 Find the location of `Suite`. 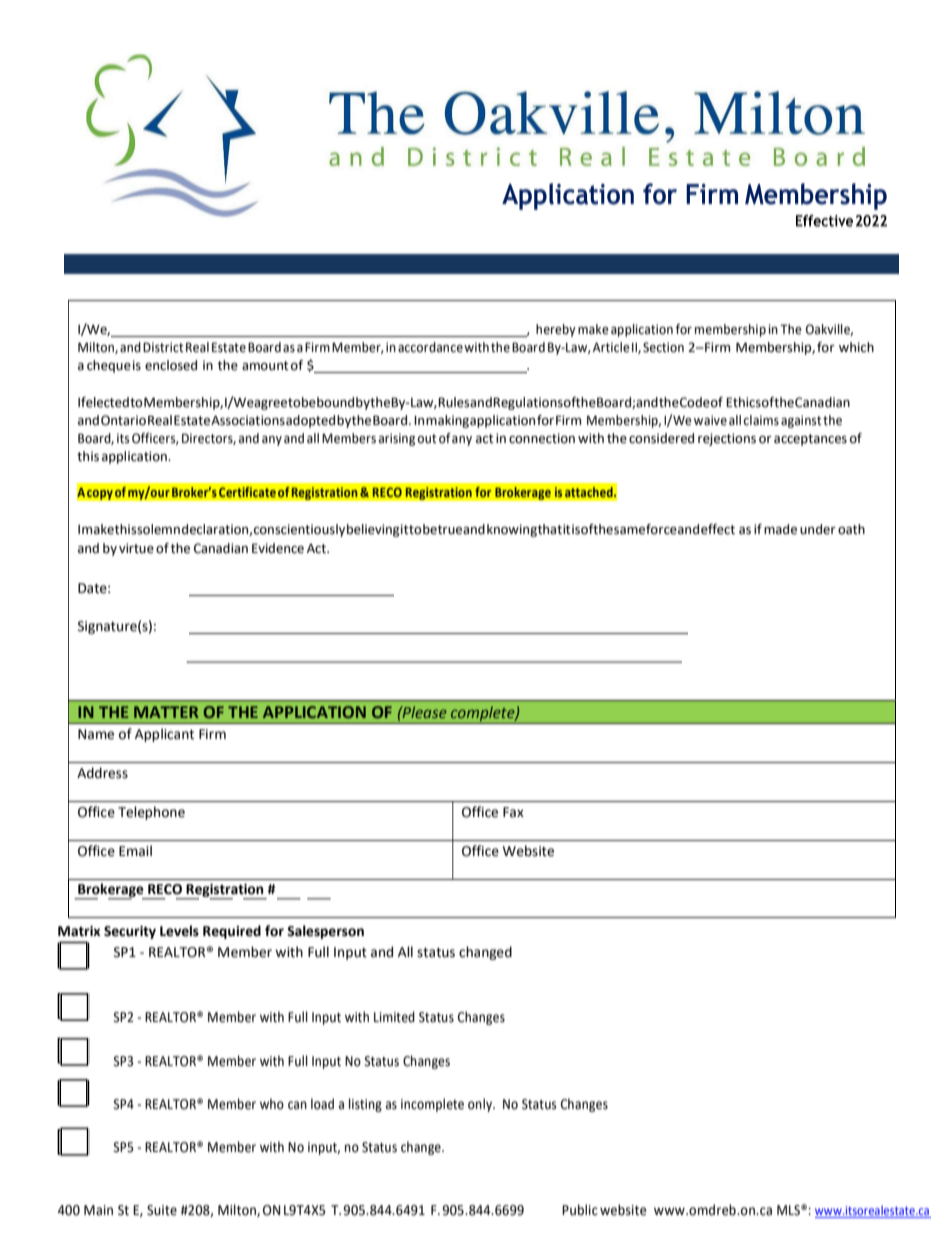

Suite is located at coordinates (162, 1210).
